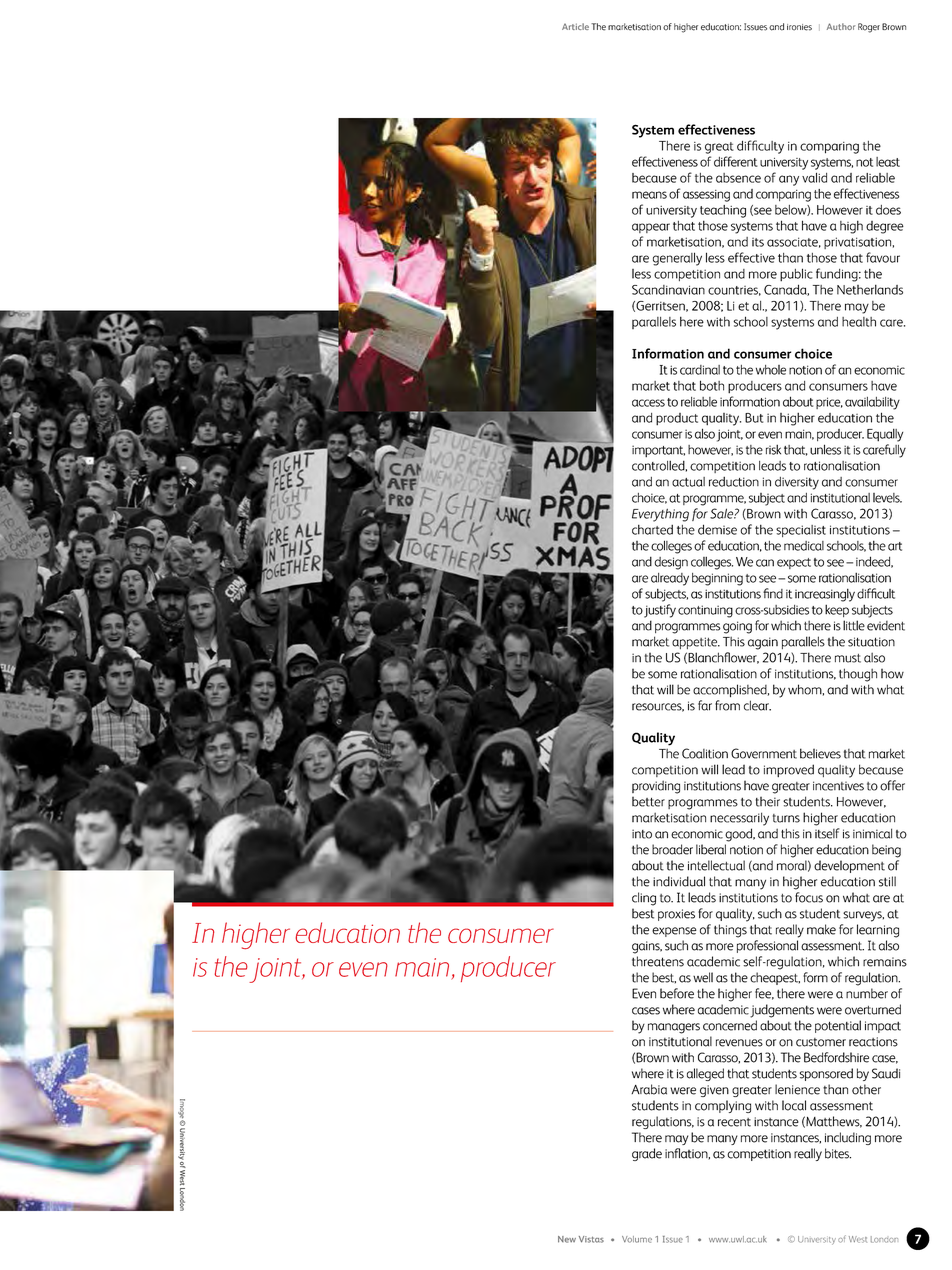 The image size is (952, 1270). What do you see at coordinates (648, 403) in the document?
I see `access` at bounding box center [648, 403].
